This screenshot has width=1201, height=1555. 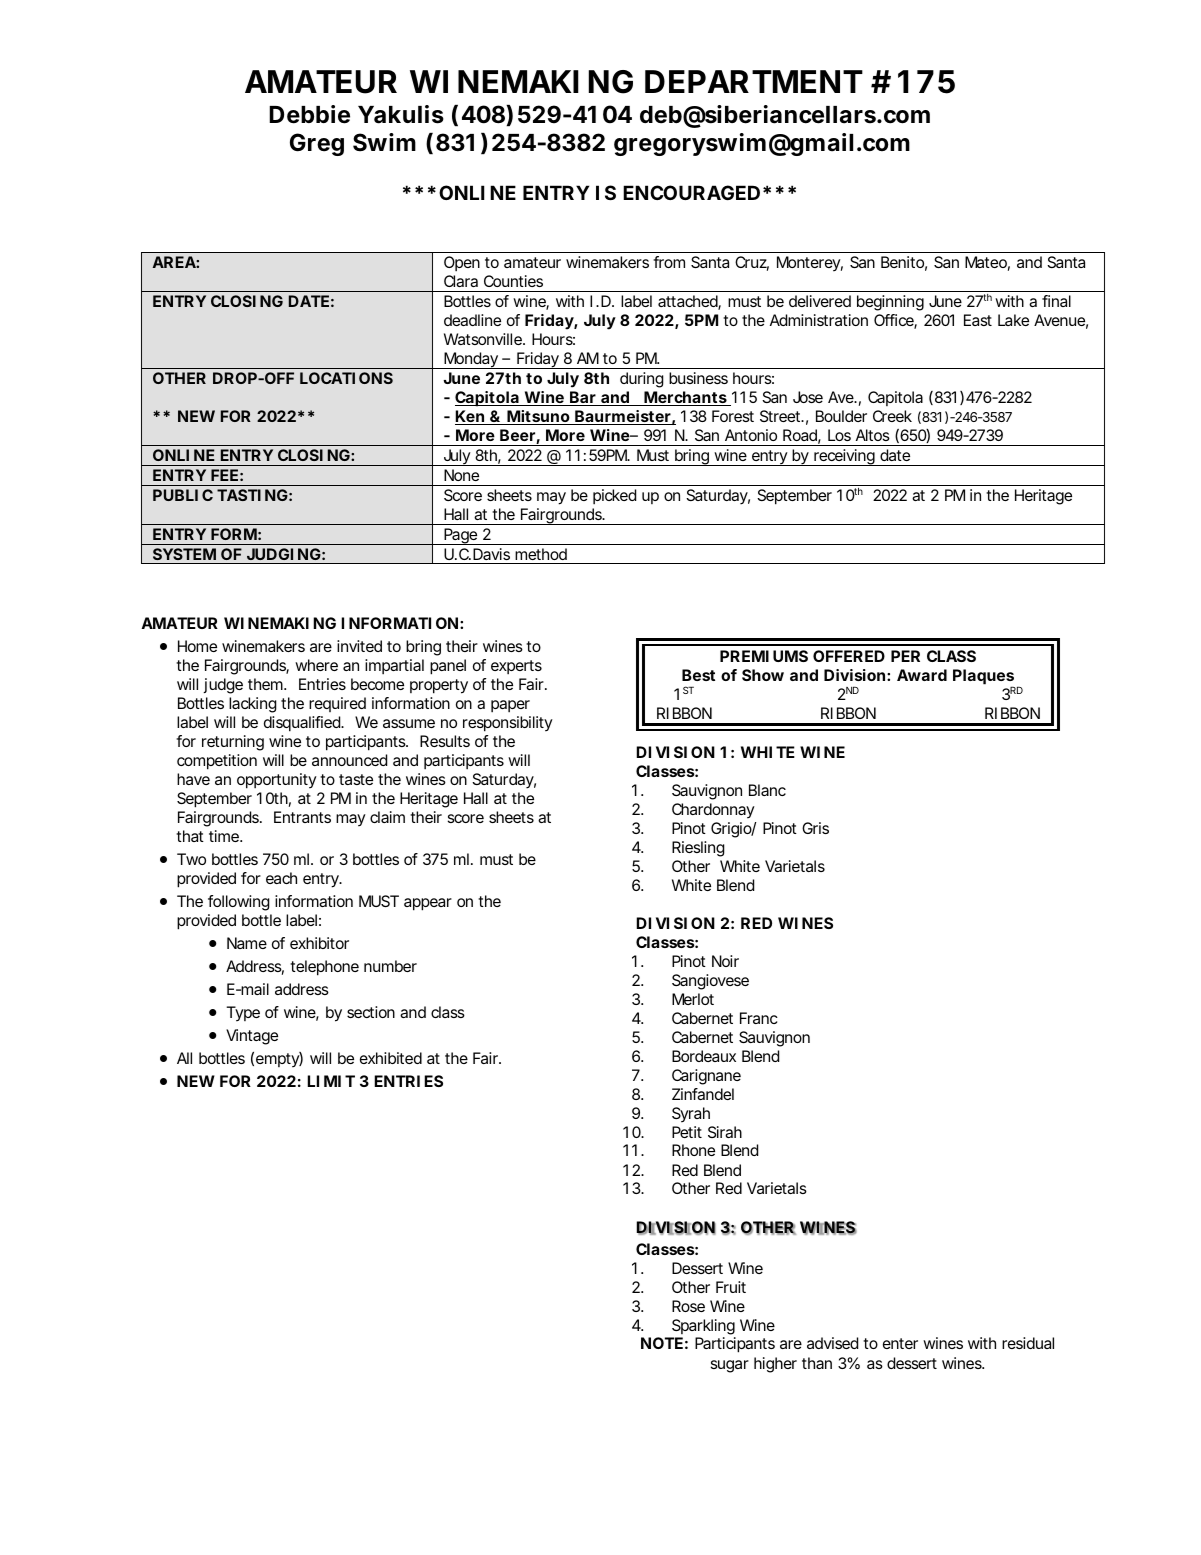 What do you see at coordinates (691, 192) in the screenshot?
I see `ENCOURAGED` at bounding box center [691, 192].
